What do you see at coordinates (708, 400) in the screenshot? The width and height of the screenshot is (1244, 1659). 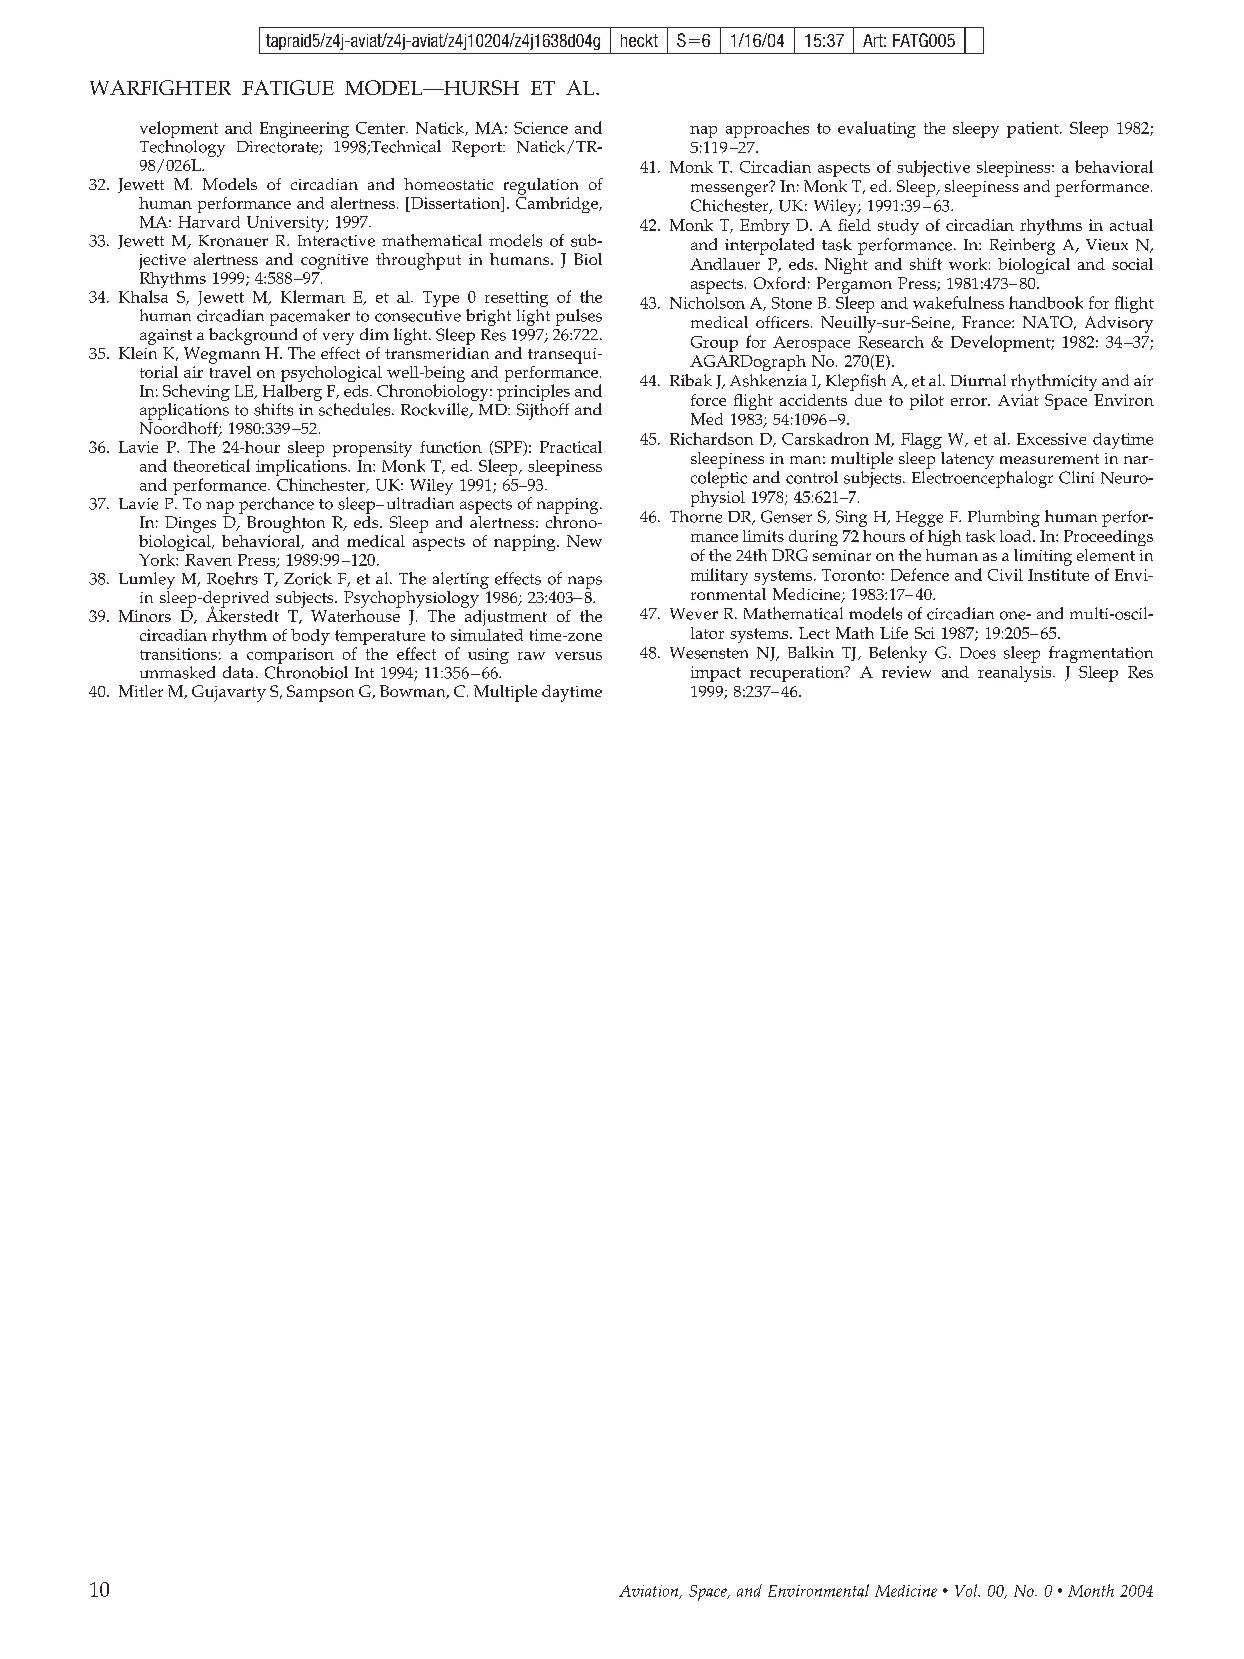 I see `force` at bounding box center [708, 400].
